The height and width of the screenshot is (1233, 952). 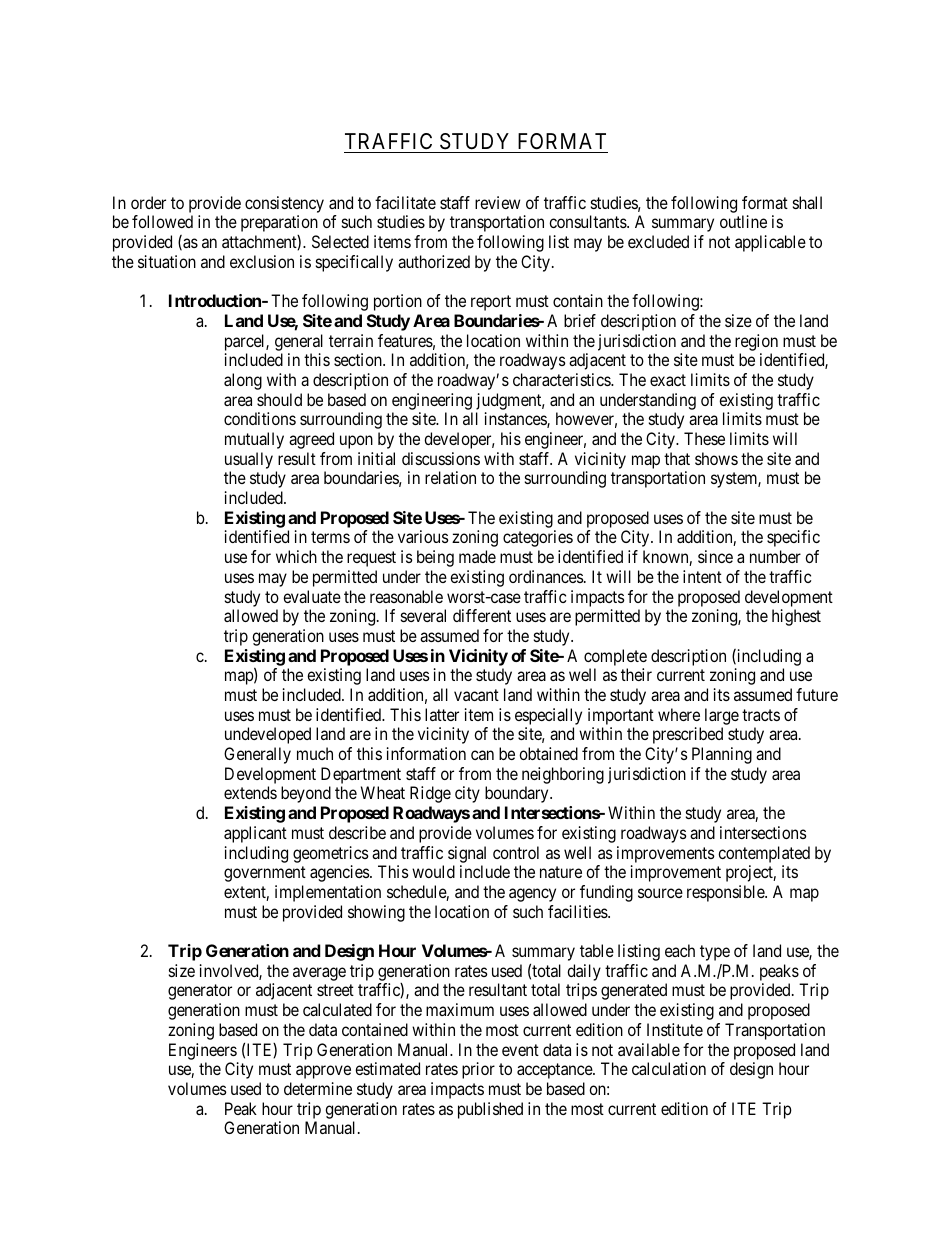 I want to click on boundary, so click(x=518, y=794).
